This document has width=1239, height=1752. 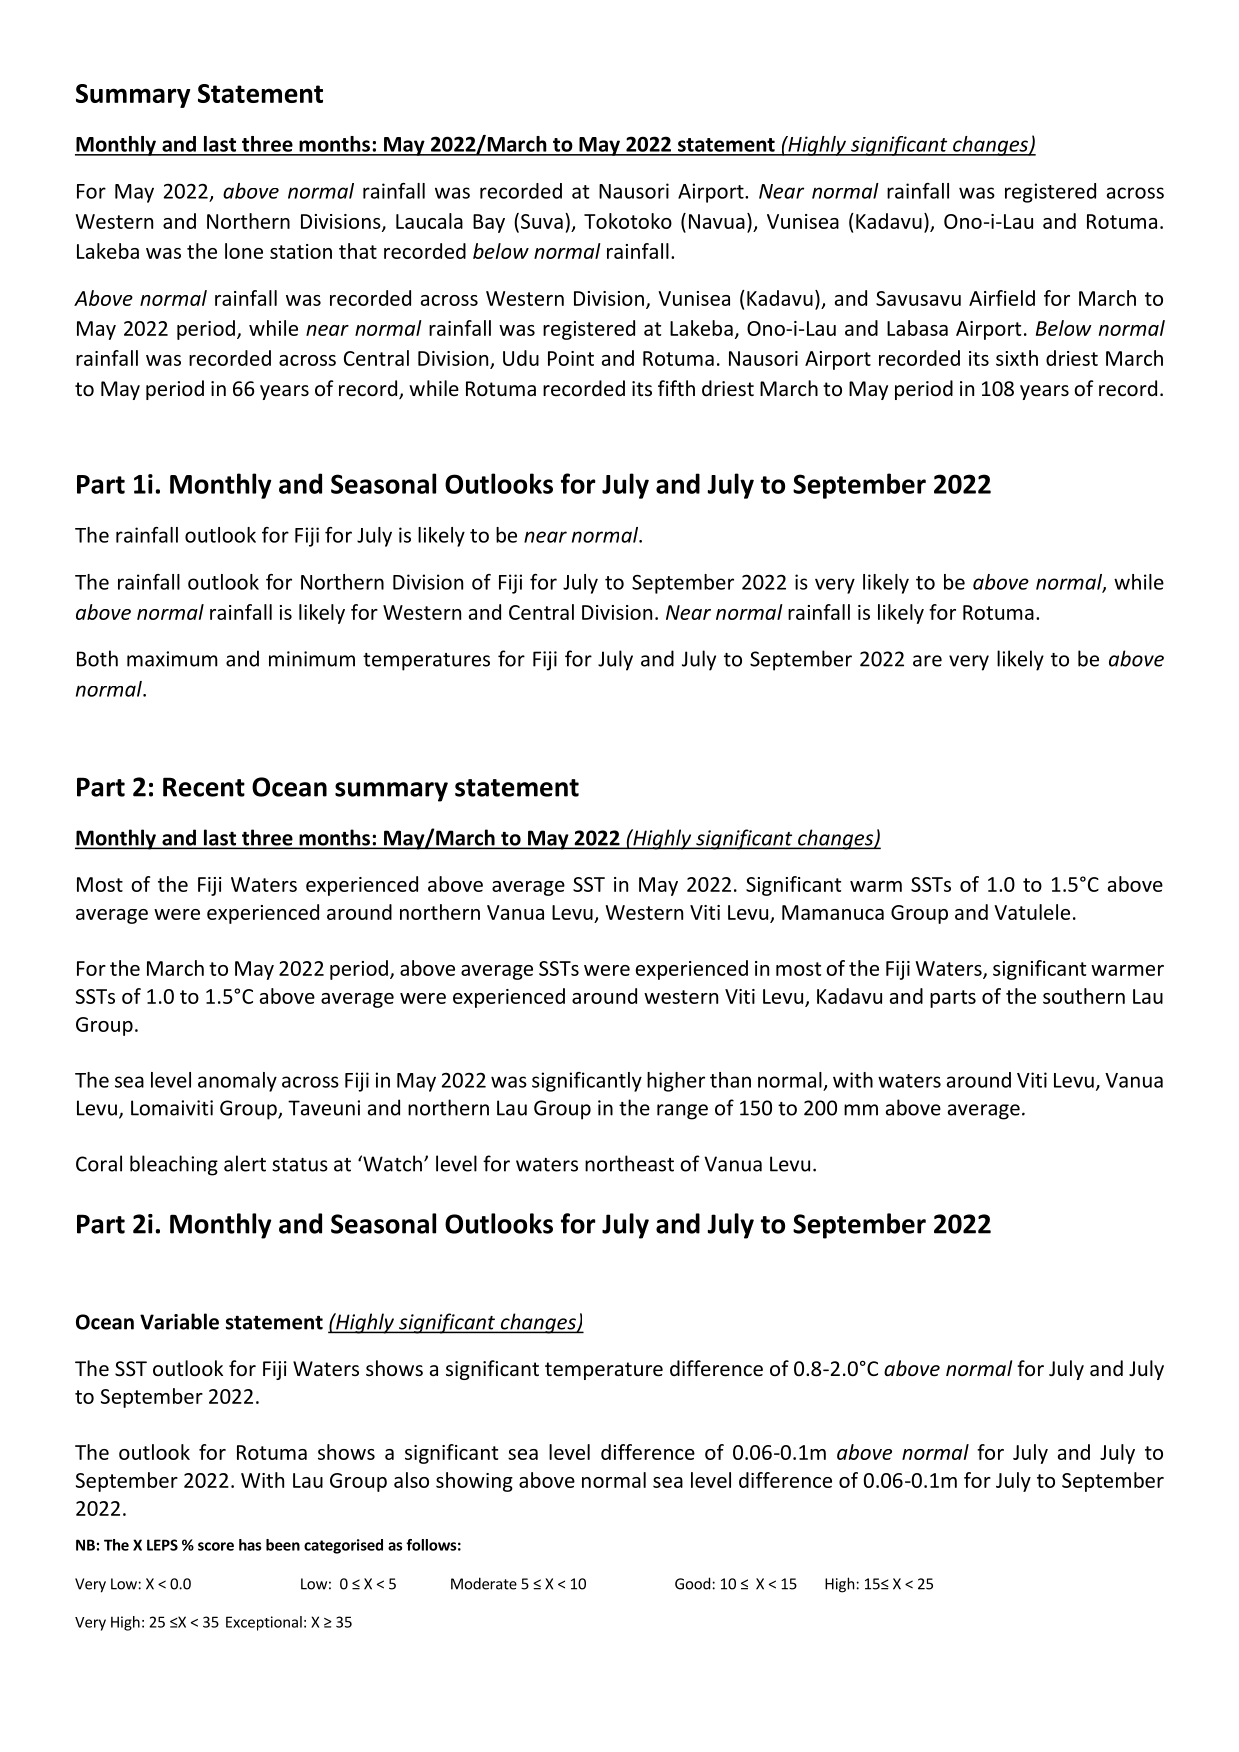 I want to click on score, so click(x=216, y=1546).
